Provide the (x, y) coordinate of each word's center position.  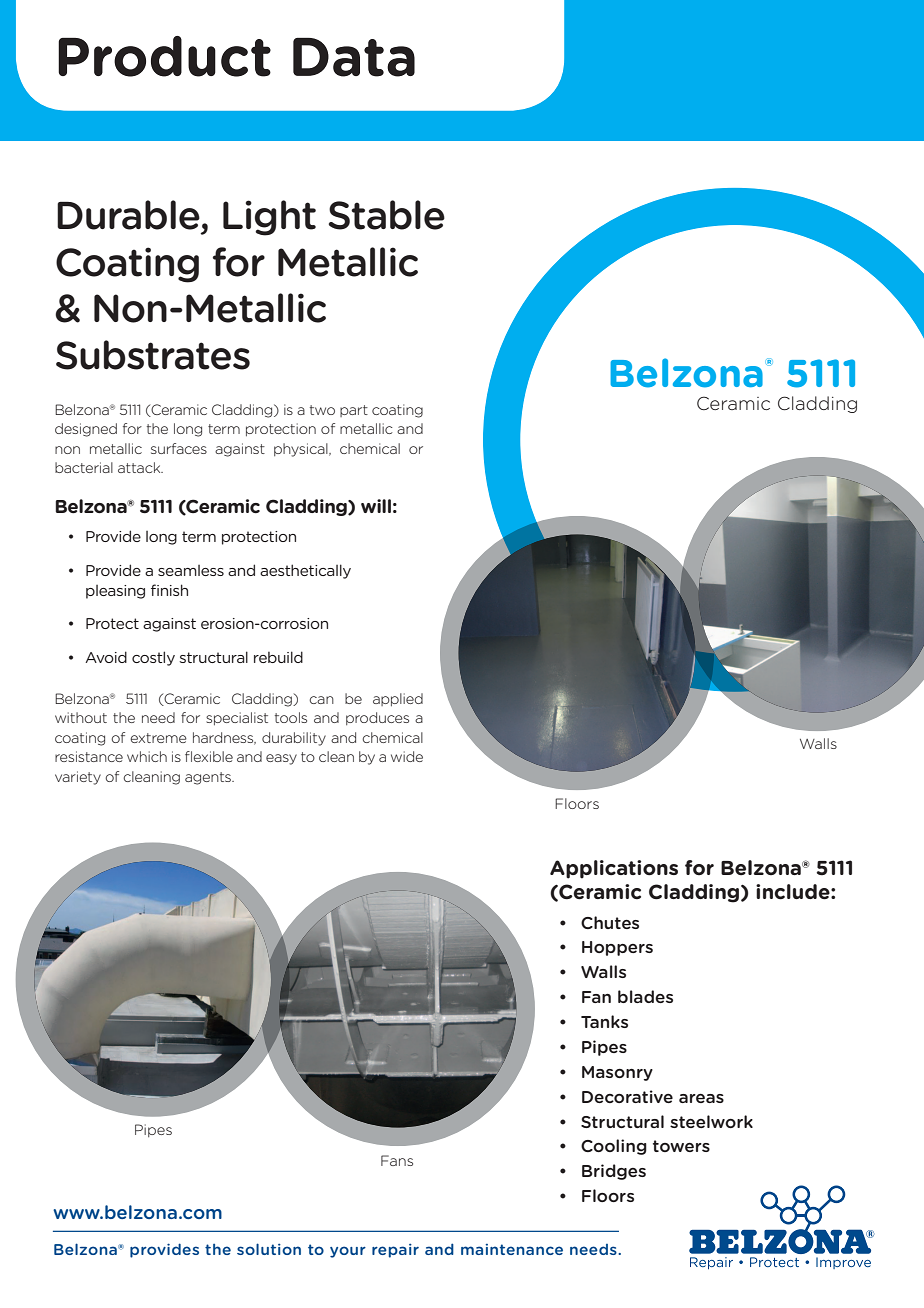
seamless (191, 570)
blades (645, 996)
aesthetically (305, 571)
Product (164, 56)
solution (269, 1249)
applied (398, 700)
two (322, 410)
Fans (397, 1160)
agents (209, 778)
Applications (614, 869)
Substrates (153, 355)
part (354, 411)
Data (354, 57)
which (147, 756)
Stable (387, 215)
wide (407, 756)
